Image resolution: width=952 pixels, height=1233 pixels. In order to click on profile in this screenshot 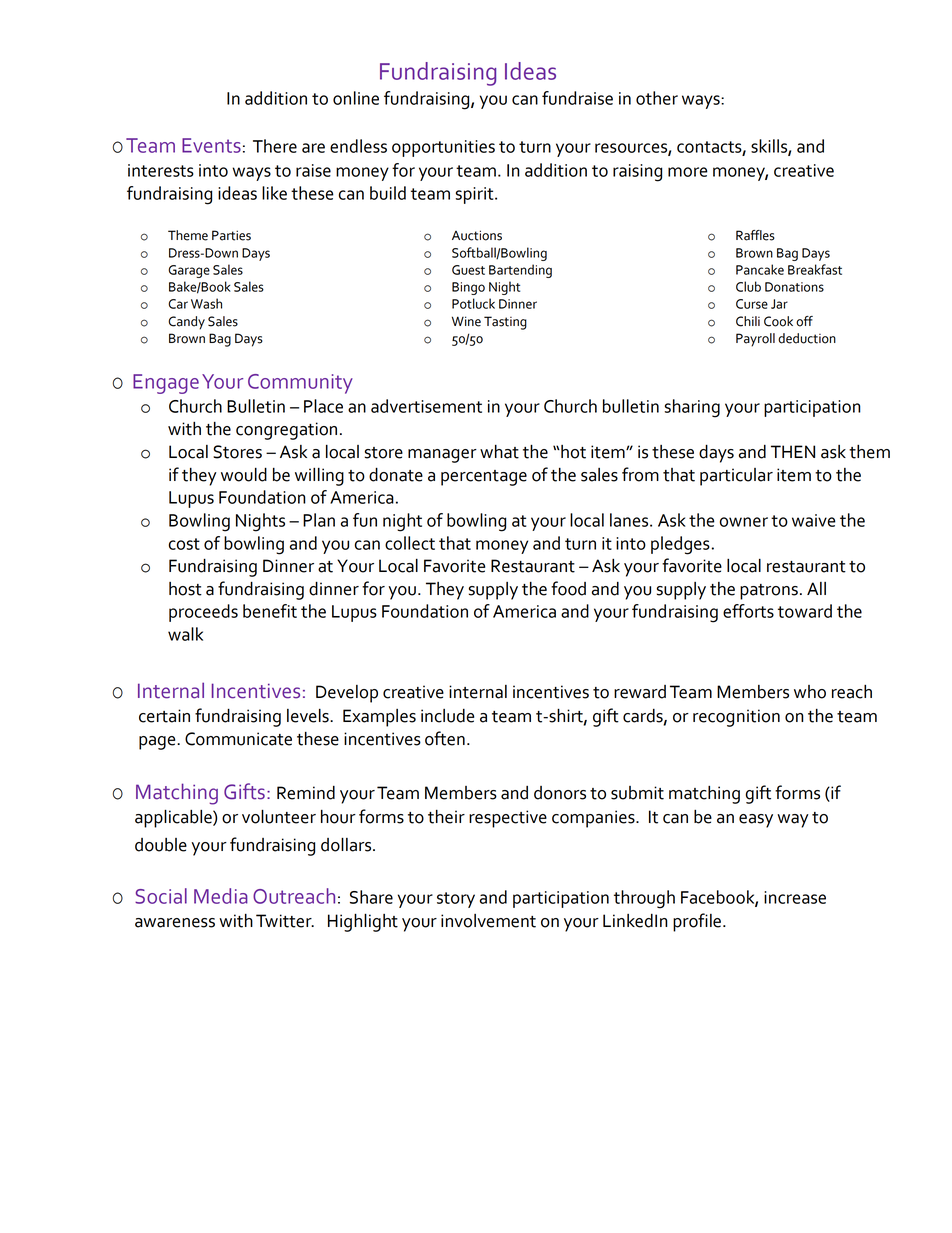, I will do `click(698, 922)`.
